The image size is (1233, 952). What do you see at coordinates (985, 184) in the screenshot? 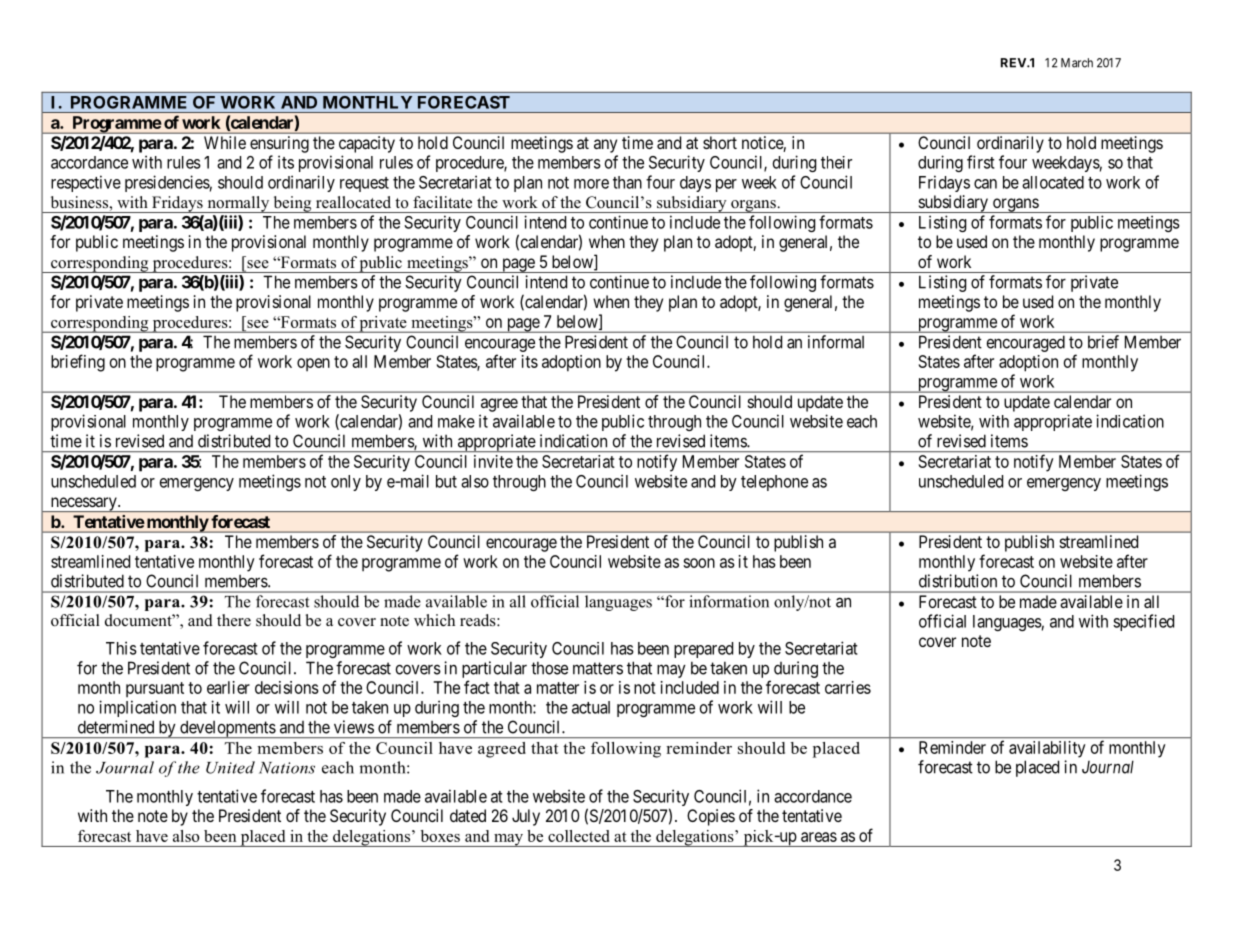
I see `can` at bounding box center [985, 184].
